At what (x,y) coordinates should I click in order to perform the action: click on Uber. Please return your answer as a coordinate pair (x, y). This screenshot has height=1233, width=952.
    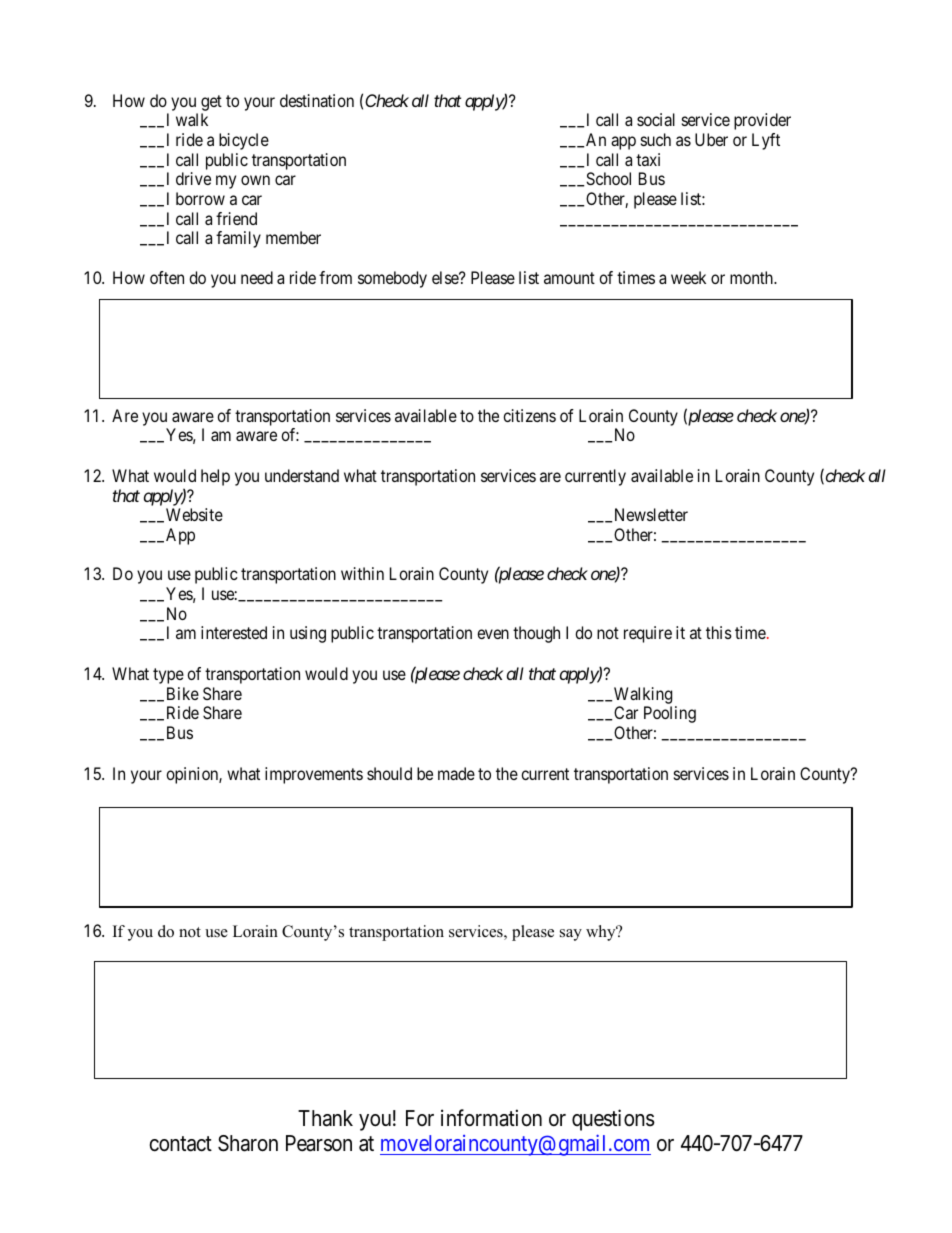
    Looking at the image, I should click on (711, 139).
